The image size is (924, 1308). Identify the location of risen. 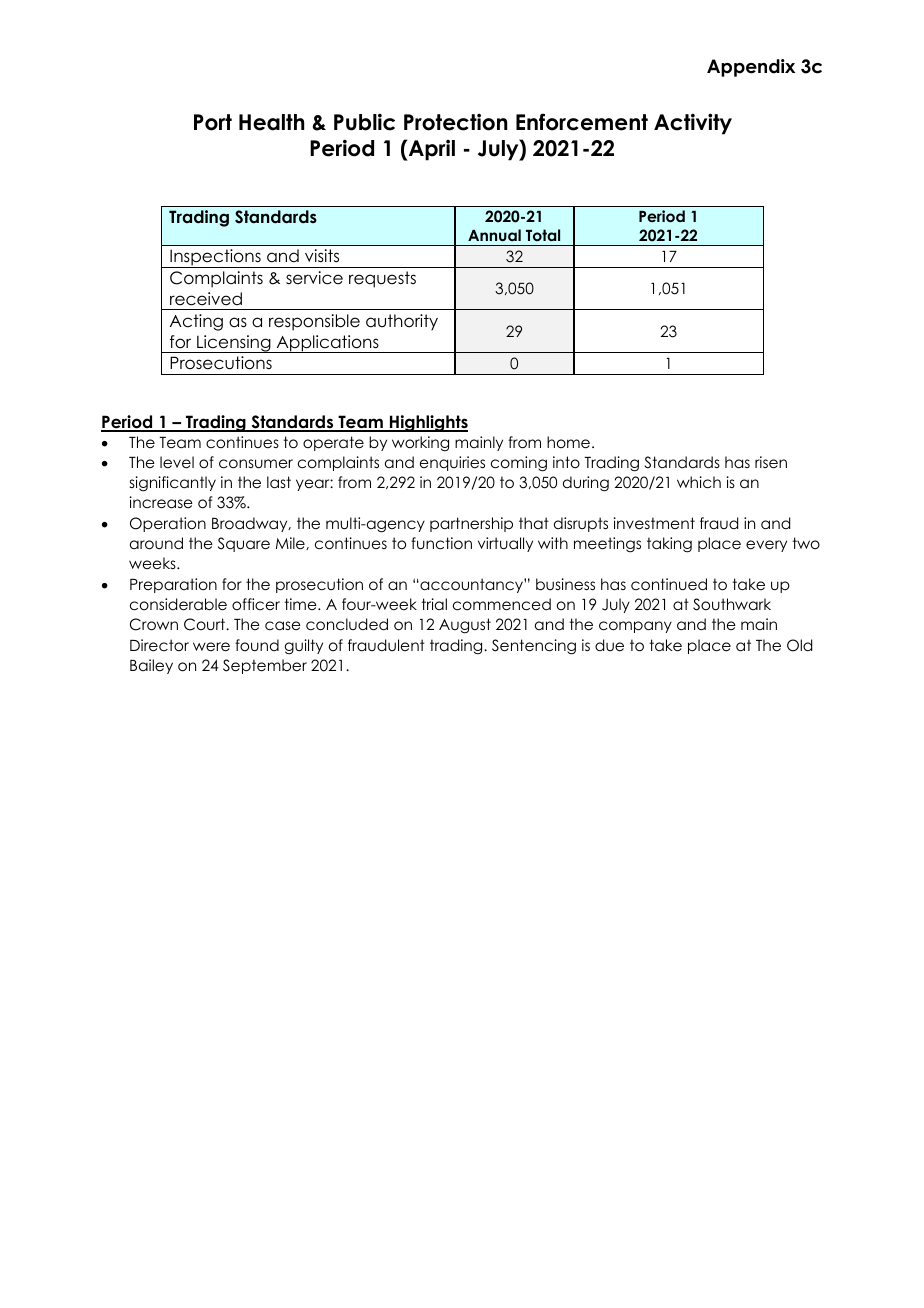
(771, 462).
